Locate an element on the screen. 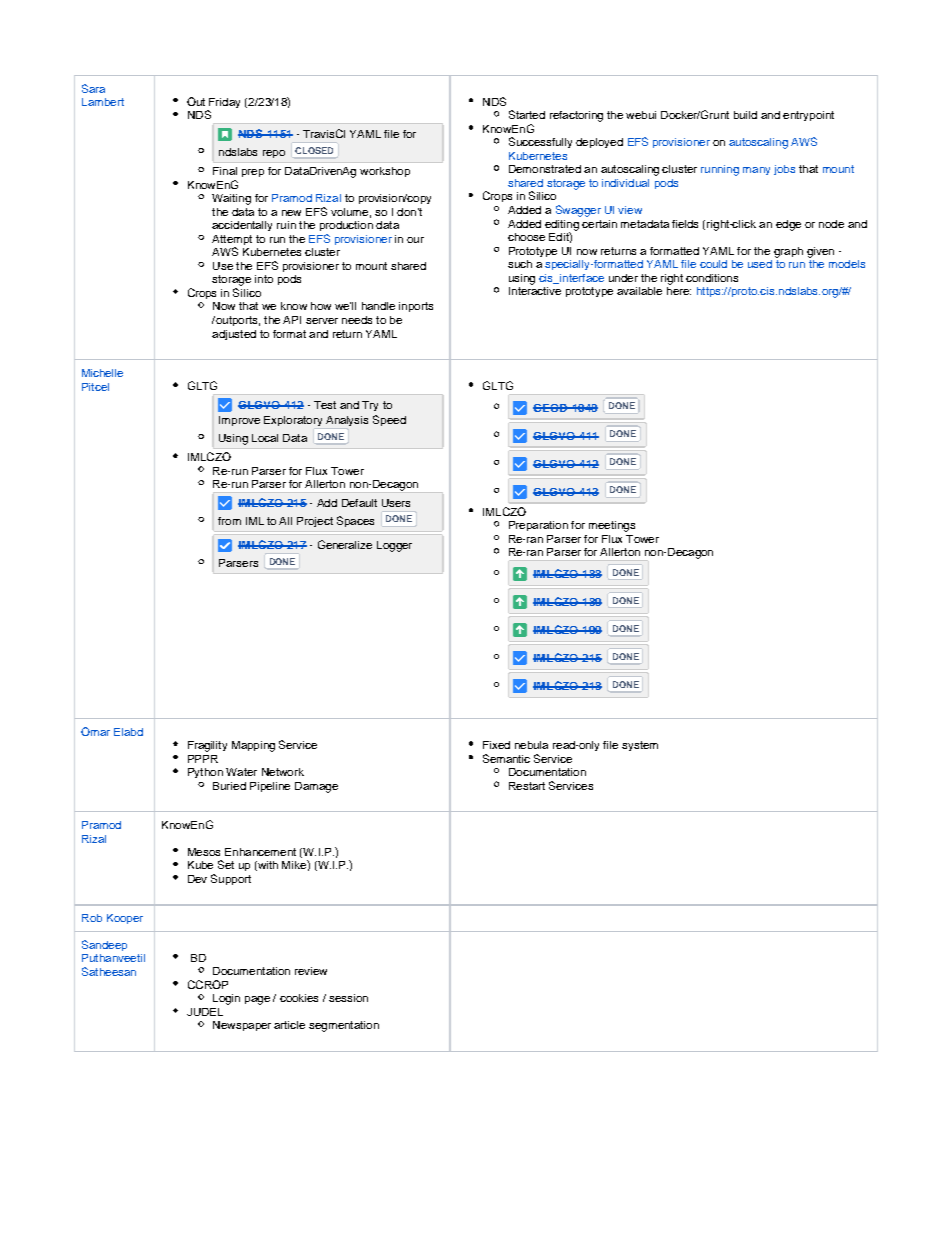 The image size is (952, 1233). Login is located at coordinates (226, 999).
